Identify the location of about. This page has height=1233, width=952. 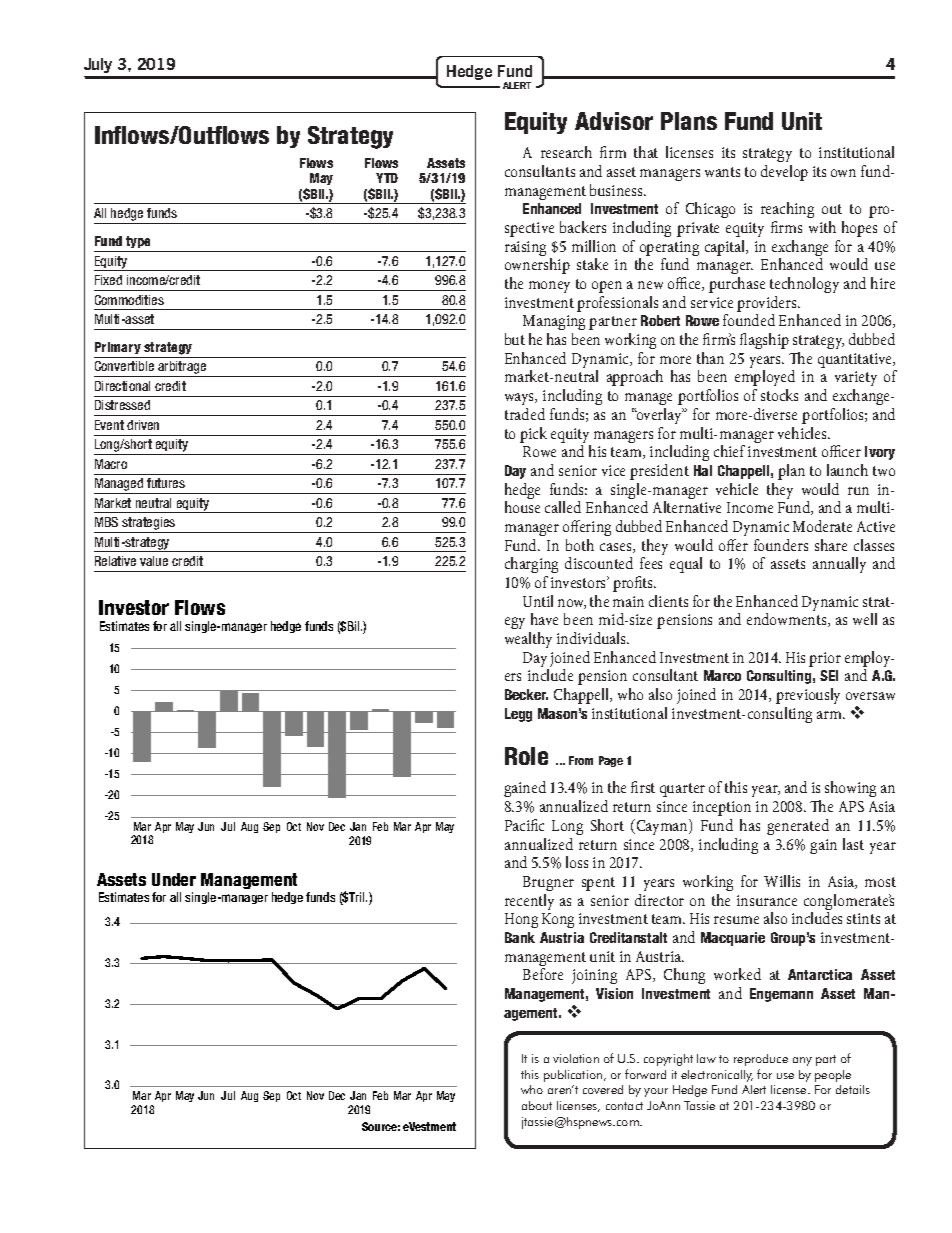
(537, 1105).
